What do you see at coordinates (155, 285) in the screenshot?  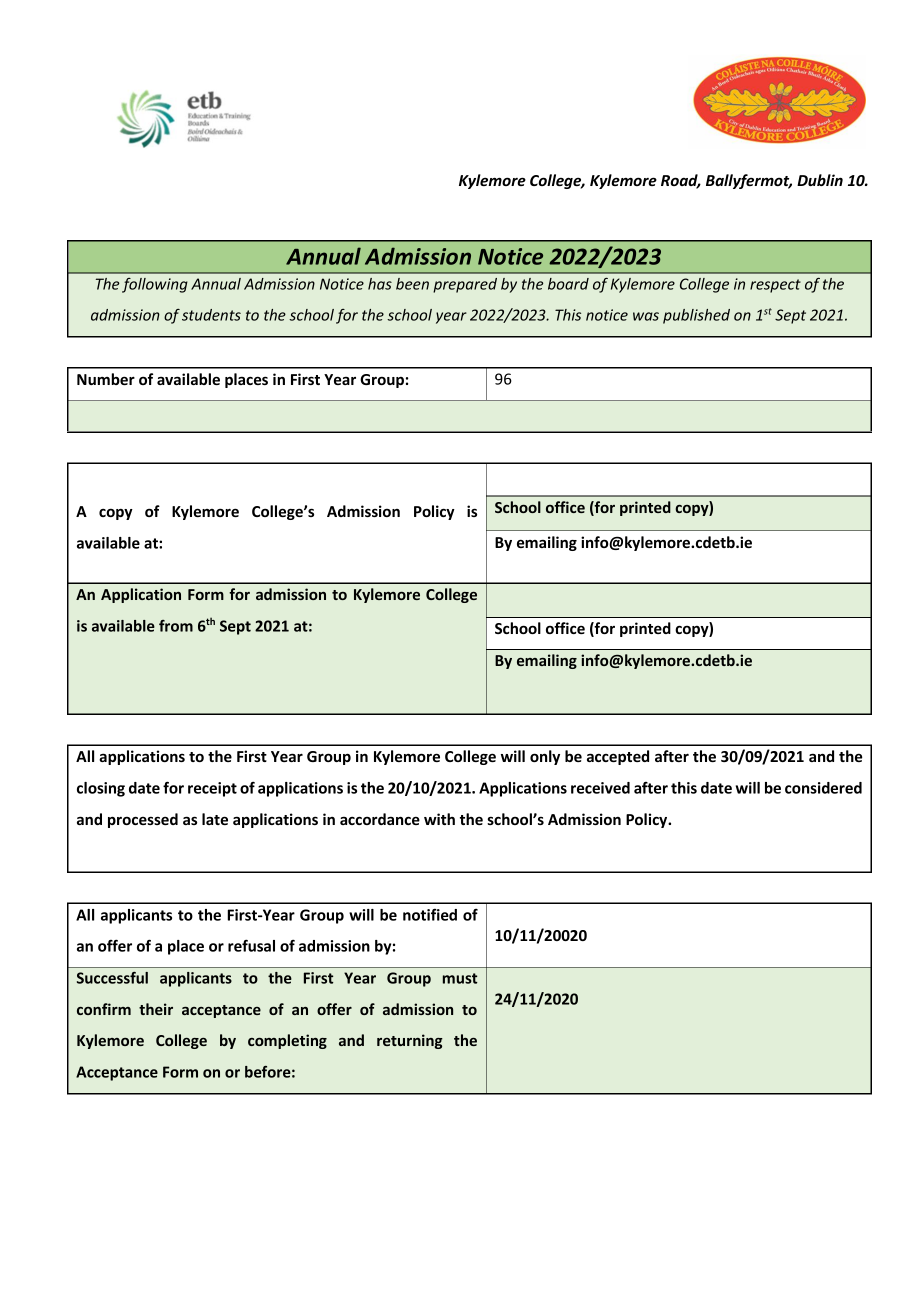 I see `following` at bounding box center [155, 285].
